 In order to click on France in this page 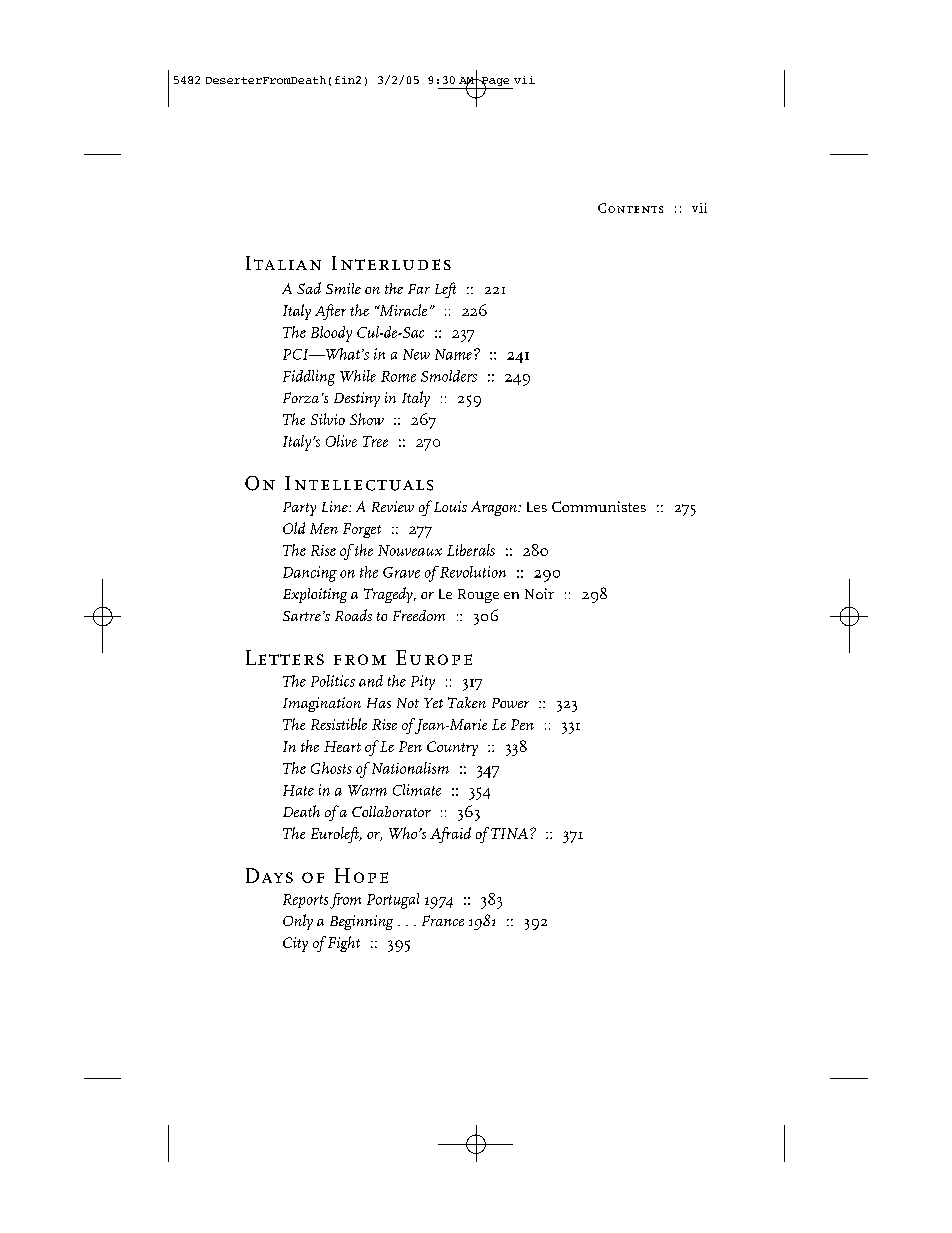, I will do `click(443, 920)`.
